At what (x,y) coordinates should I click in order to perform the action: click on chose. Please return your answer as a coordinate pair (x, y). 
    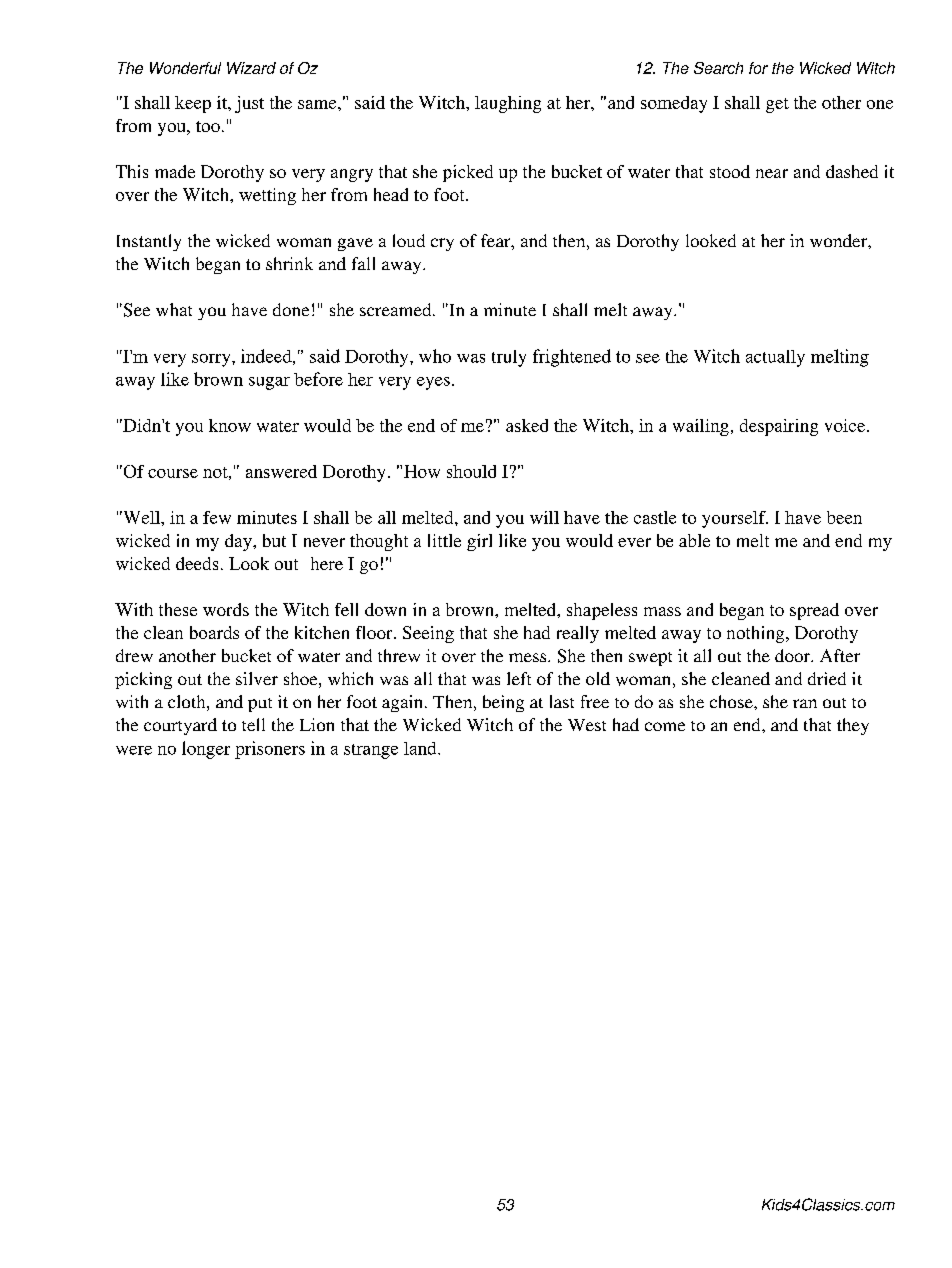
    Looking at the image, I should click on (732, 701).
